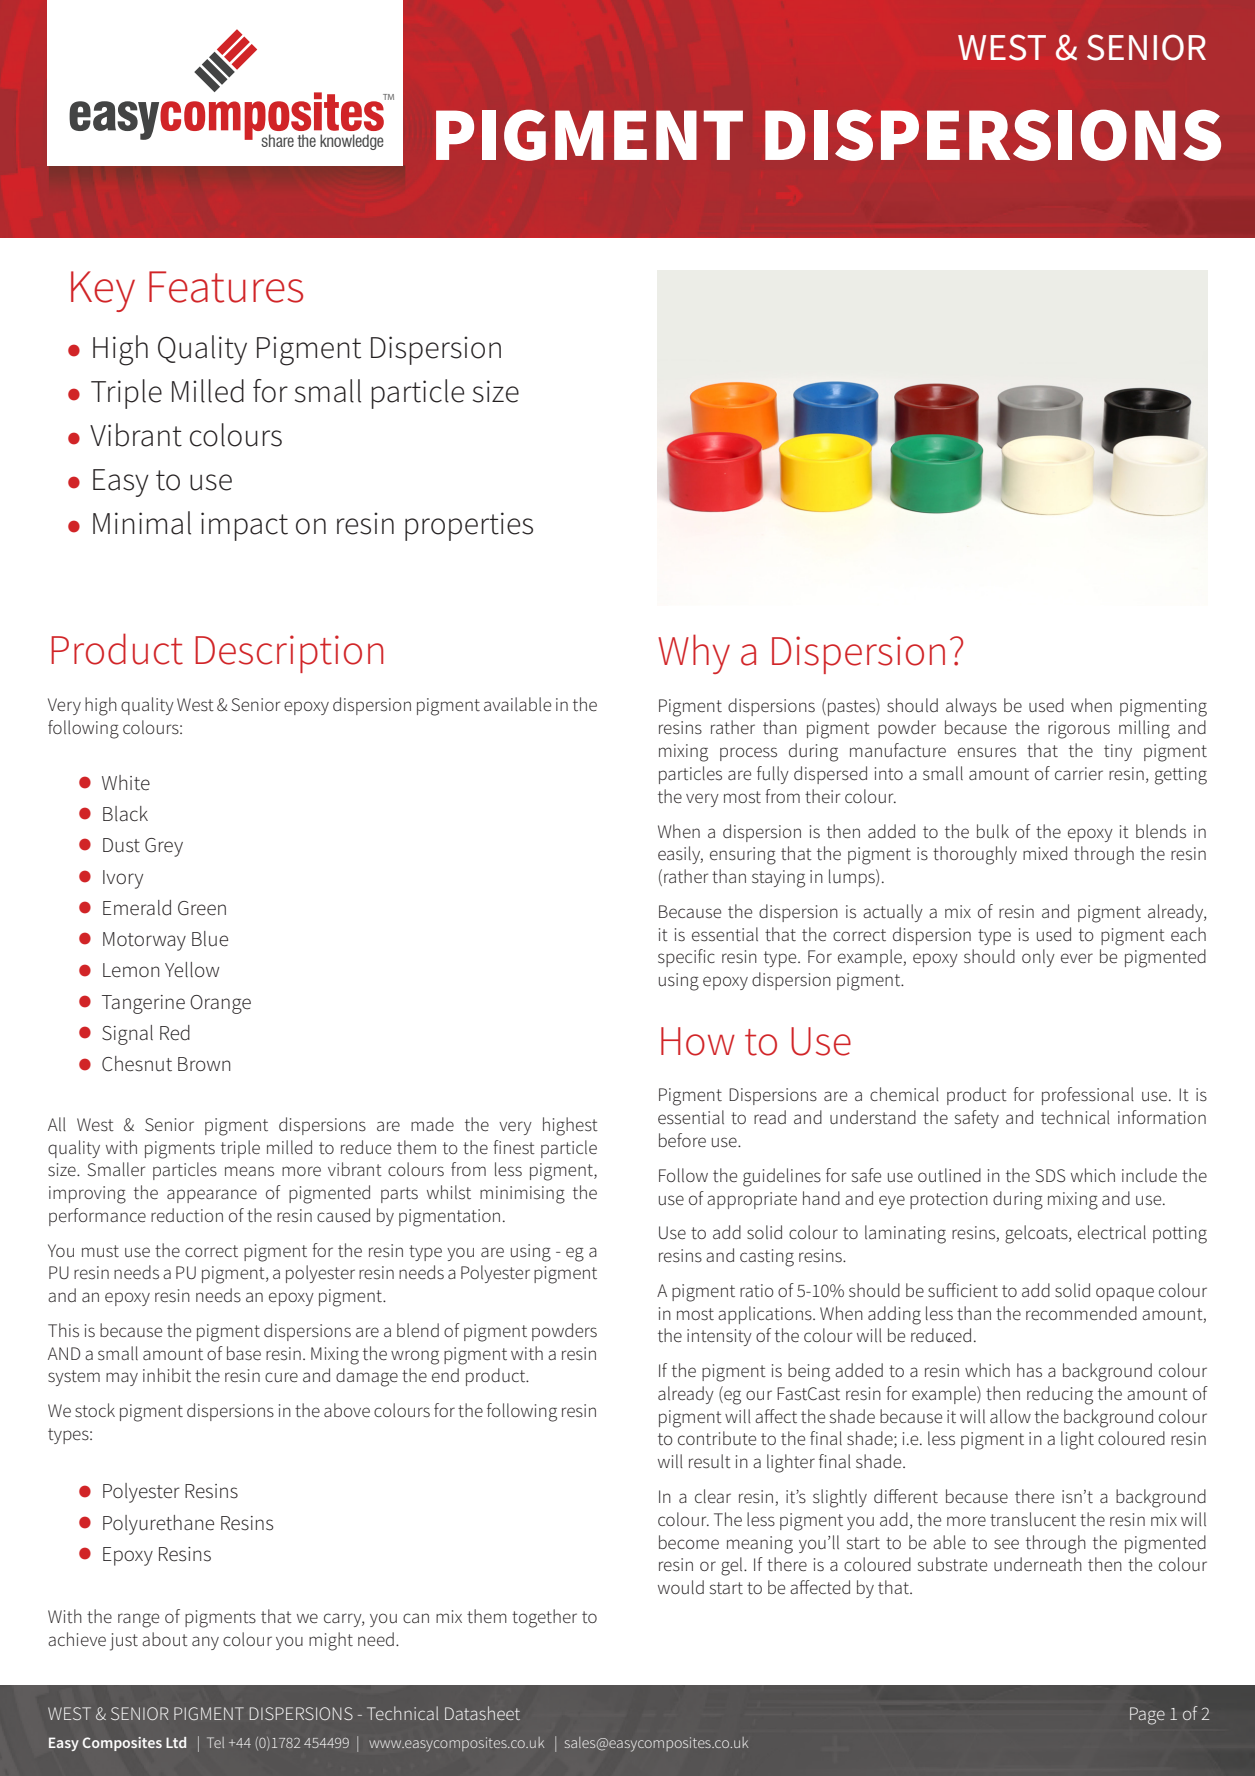 Image resolution: width=1255 pixels, height=1776 pixels. What do you see at coordinates (352, 142) in the screenshot?
I see `knowledge` at bounding box center [352, 142].
